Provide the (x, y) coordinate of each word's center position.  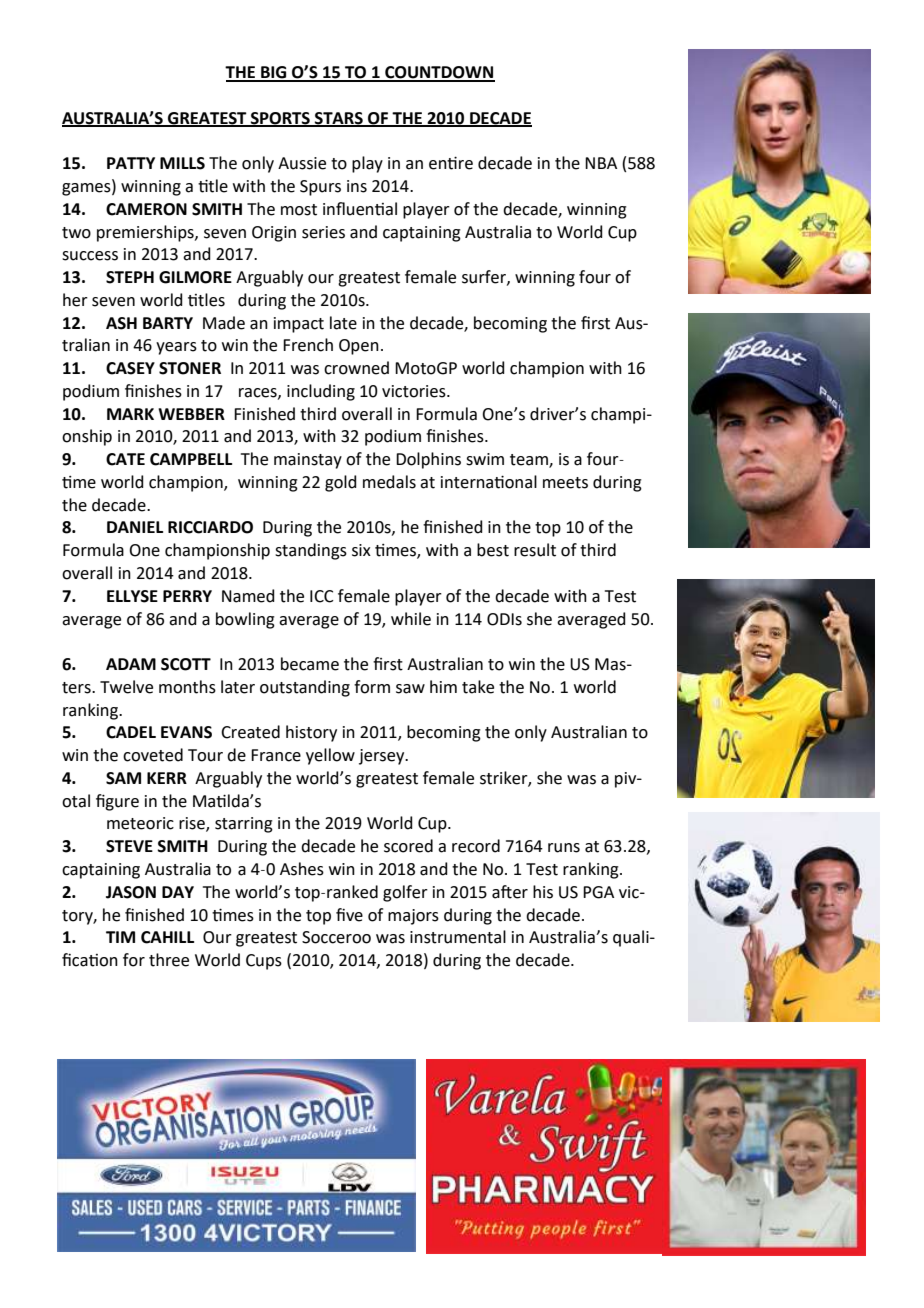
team (530, 461)
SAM (123, 778)
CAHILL (167, 937)
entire (451, 163)
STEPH (130, 277)
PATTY (131, 163)
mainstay (308, 461)
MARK (130, 414)
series (323, 232)
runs (564, 848)
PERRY (187, 596)
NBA (601, 163)
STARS (339, 119)
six (361, 550)
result (535, 550)
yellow (330, 756)
